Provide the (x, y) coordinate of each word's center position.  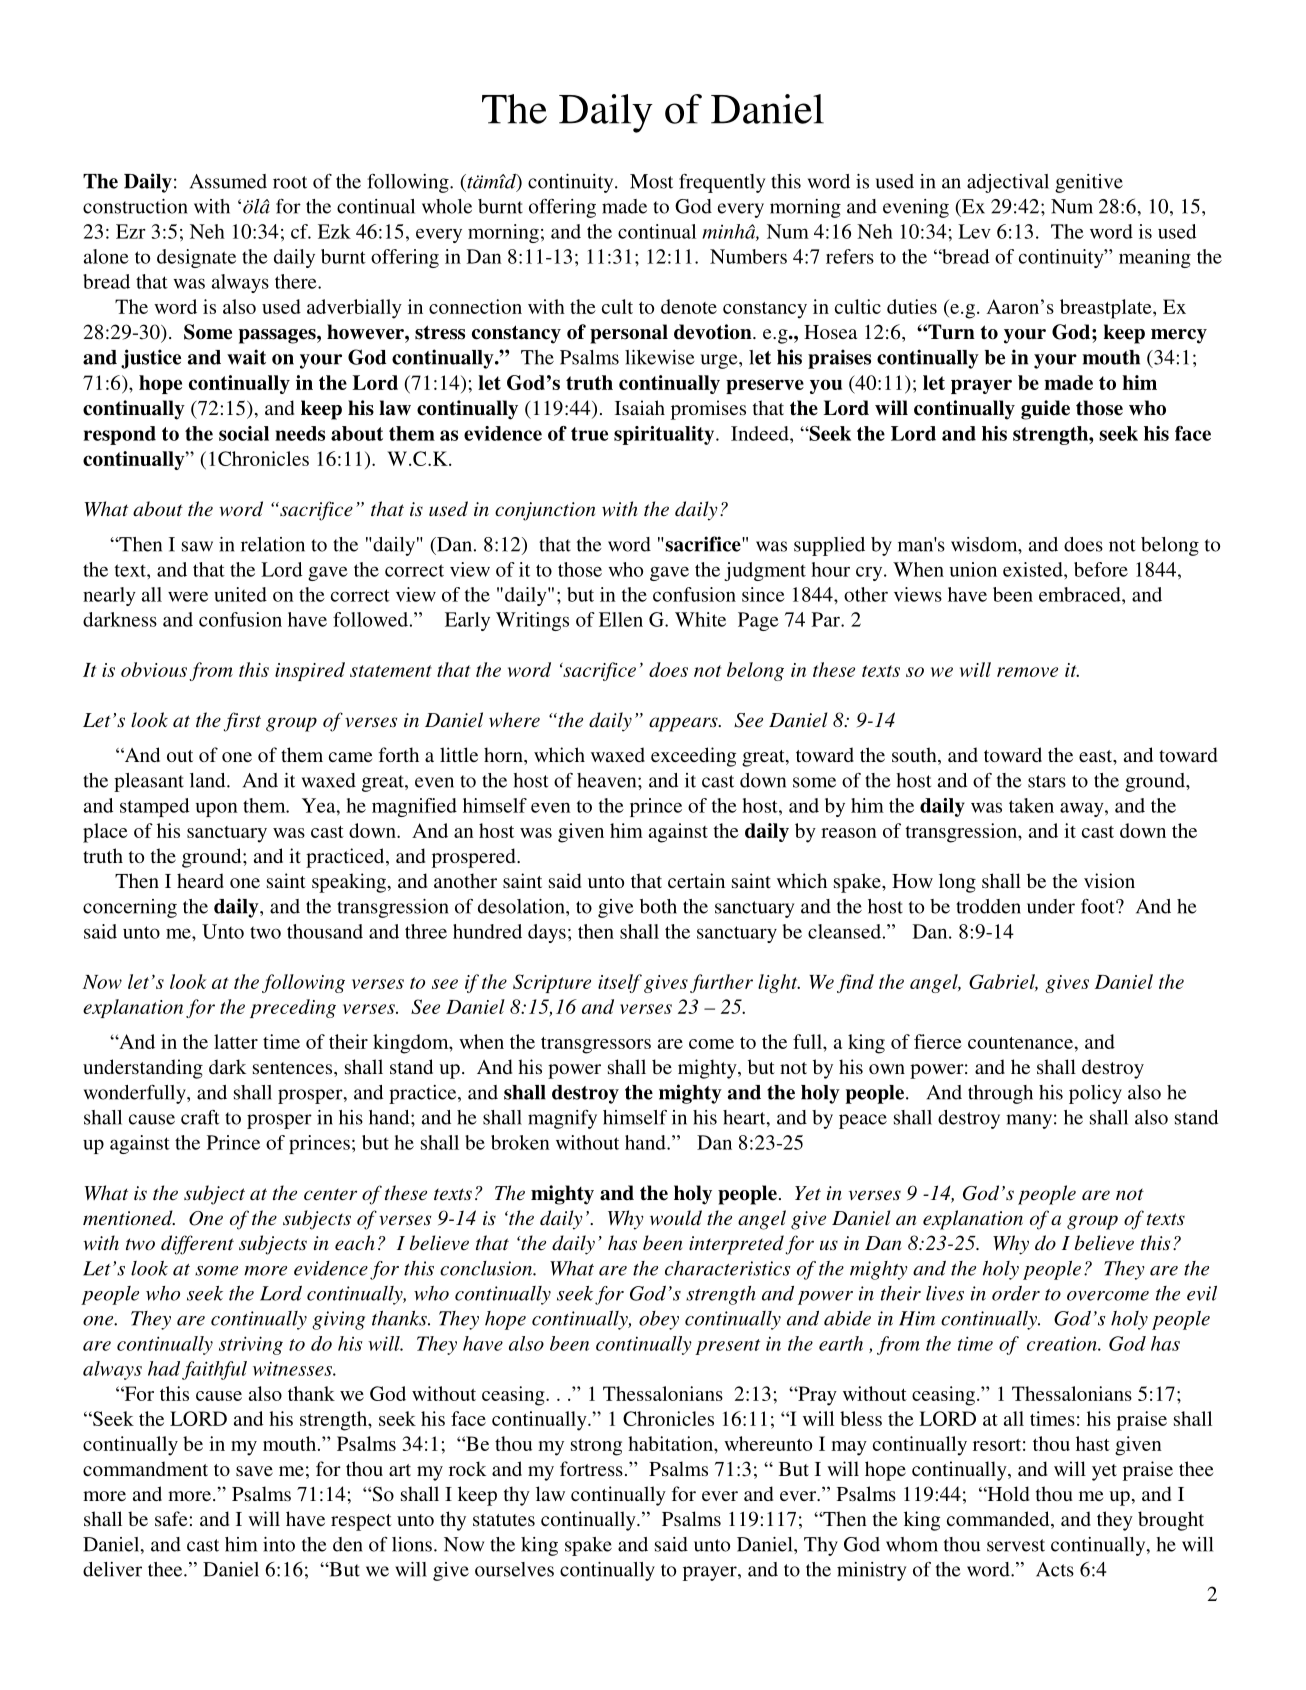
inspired (310, 671)
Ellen (621, 619)
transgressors (596, 1045)
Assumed (228, 181)
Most (651, 181)
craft (200, 1117)
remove (1027, 672)
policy (1095, 1094)
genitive (1089, 183)
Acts (1055, 1569)
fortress (591, 1468)
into (279, 1544)
